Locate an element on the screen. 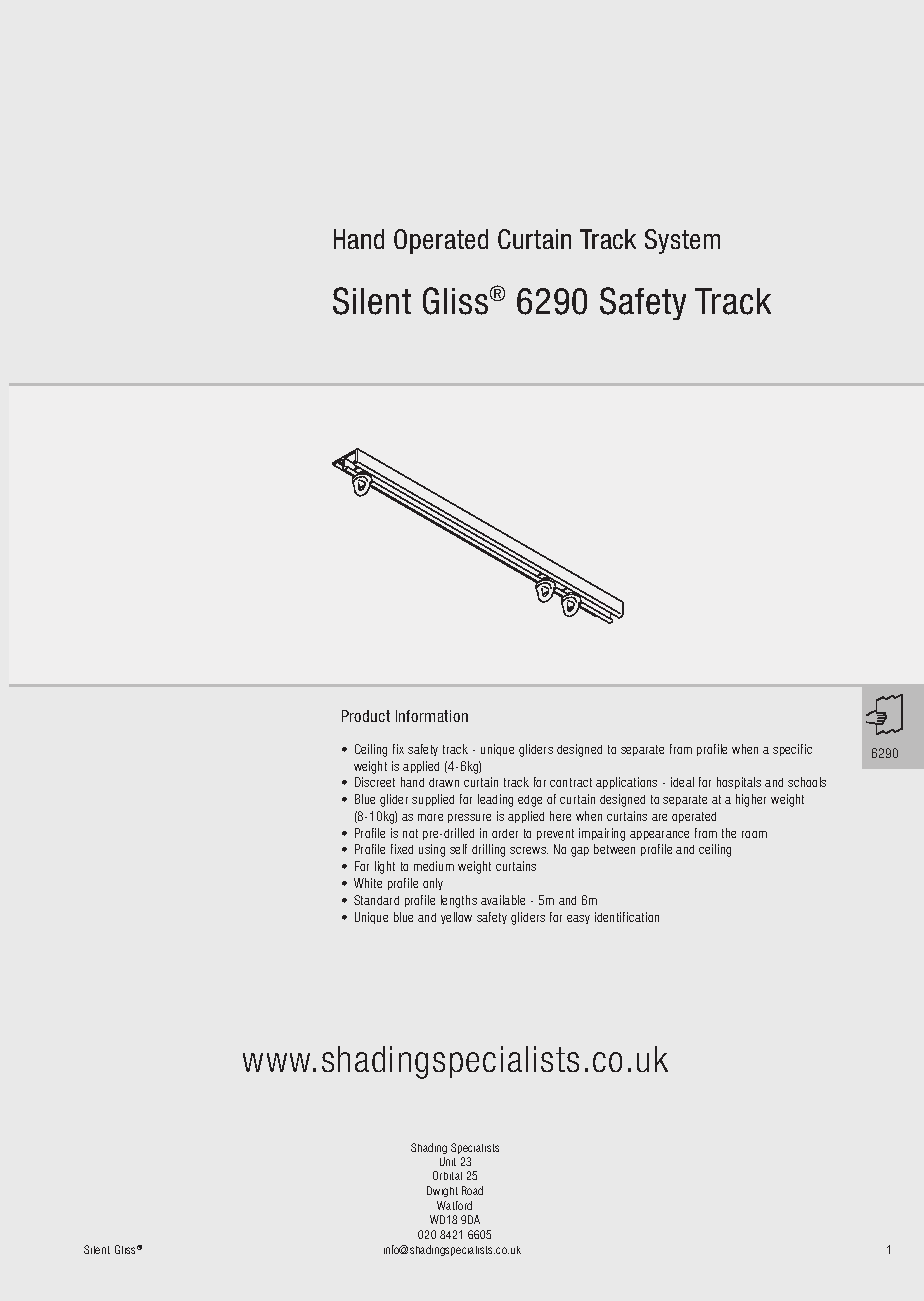 The image size is (924, 1301). specific is located at coordinates (792, 750).
